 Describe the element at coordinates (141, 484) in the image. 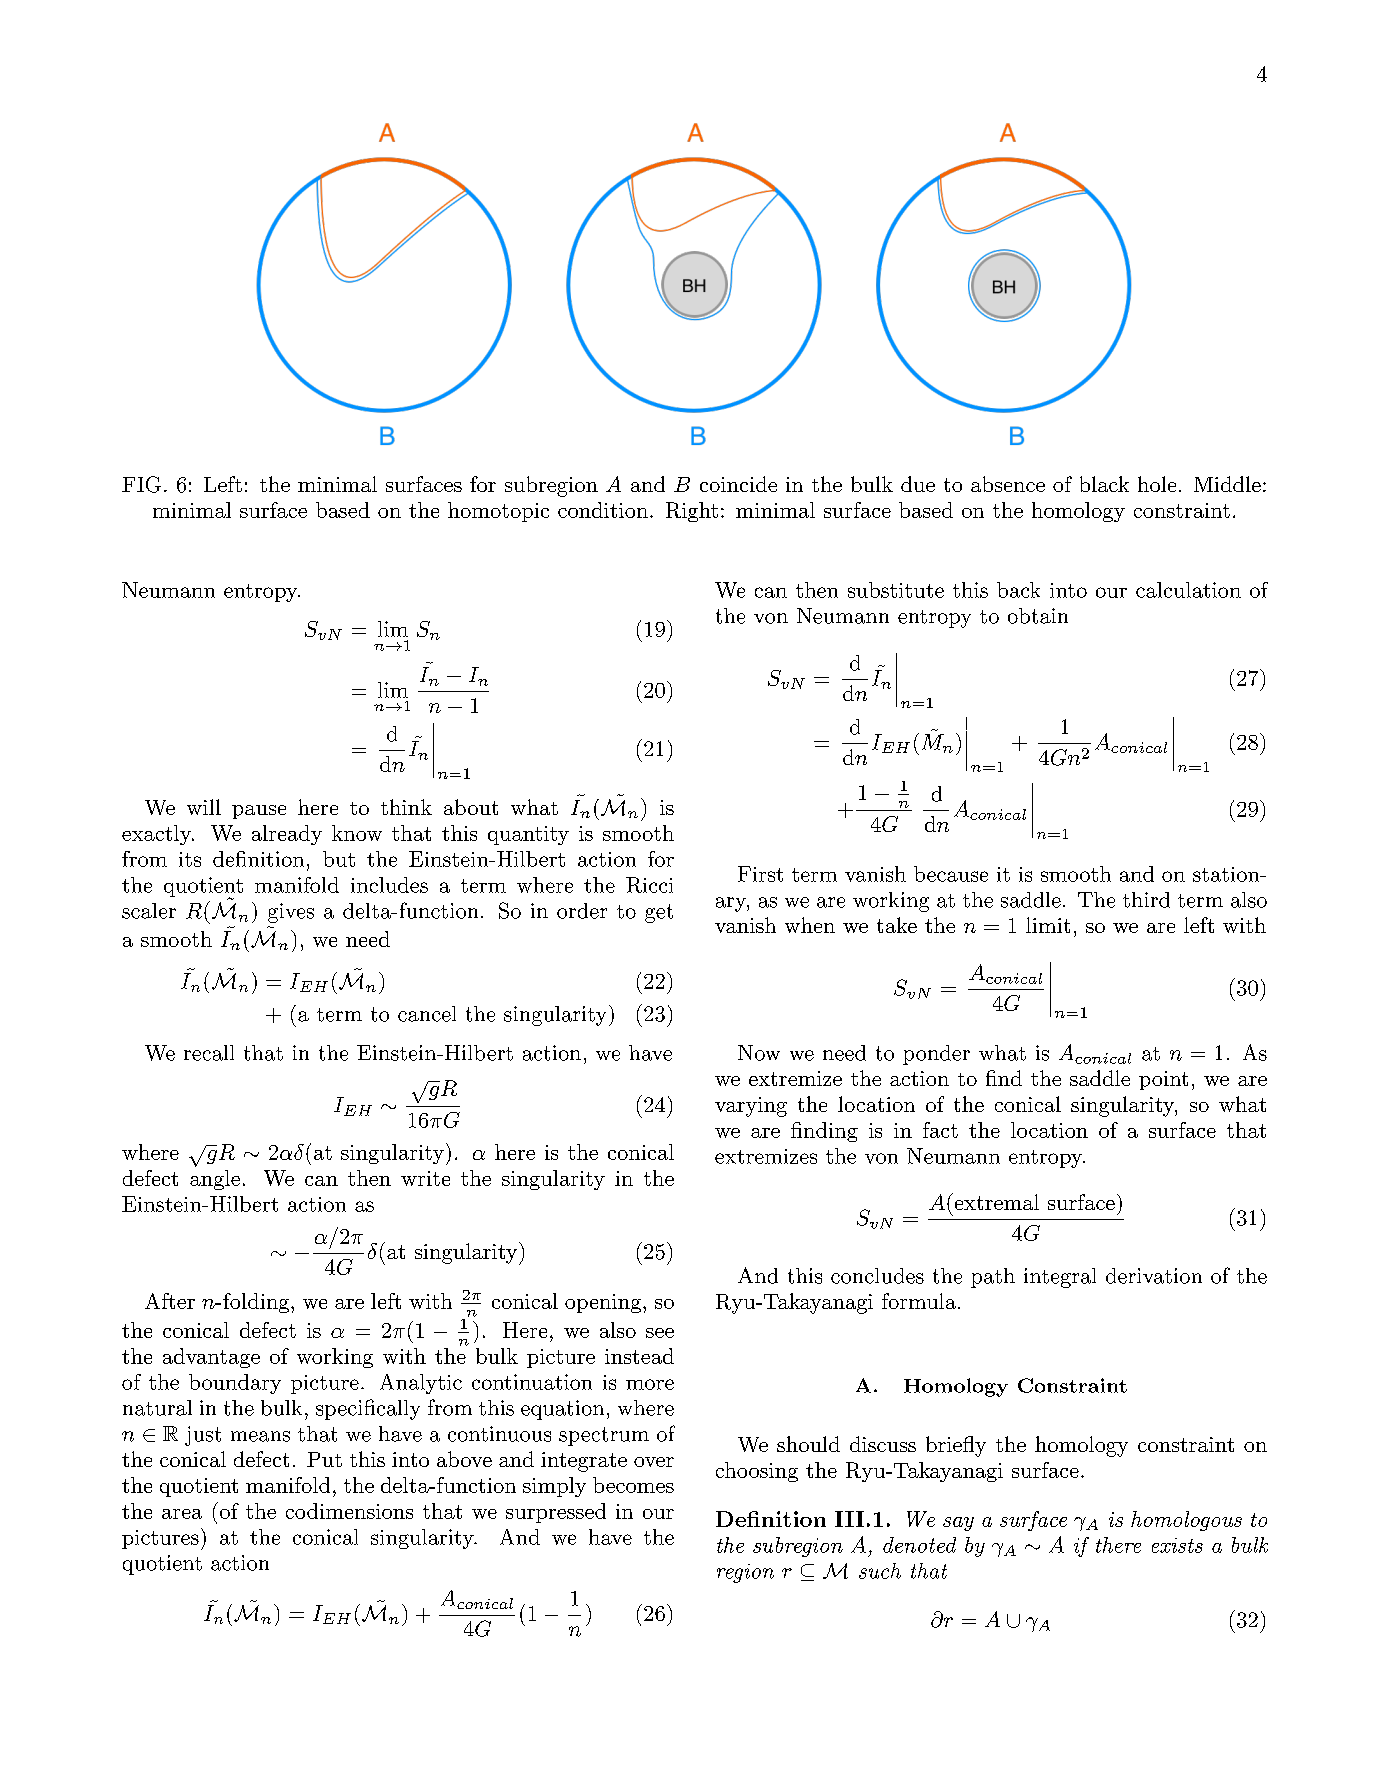

I see `FIG` at that location.
